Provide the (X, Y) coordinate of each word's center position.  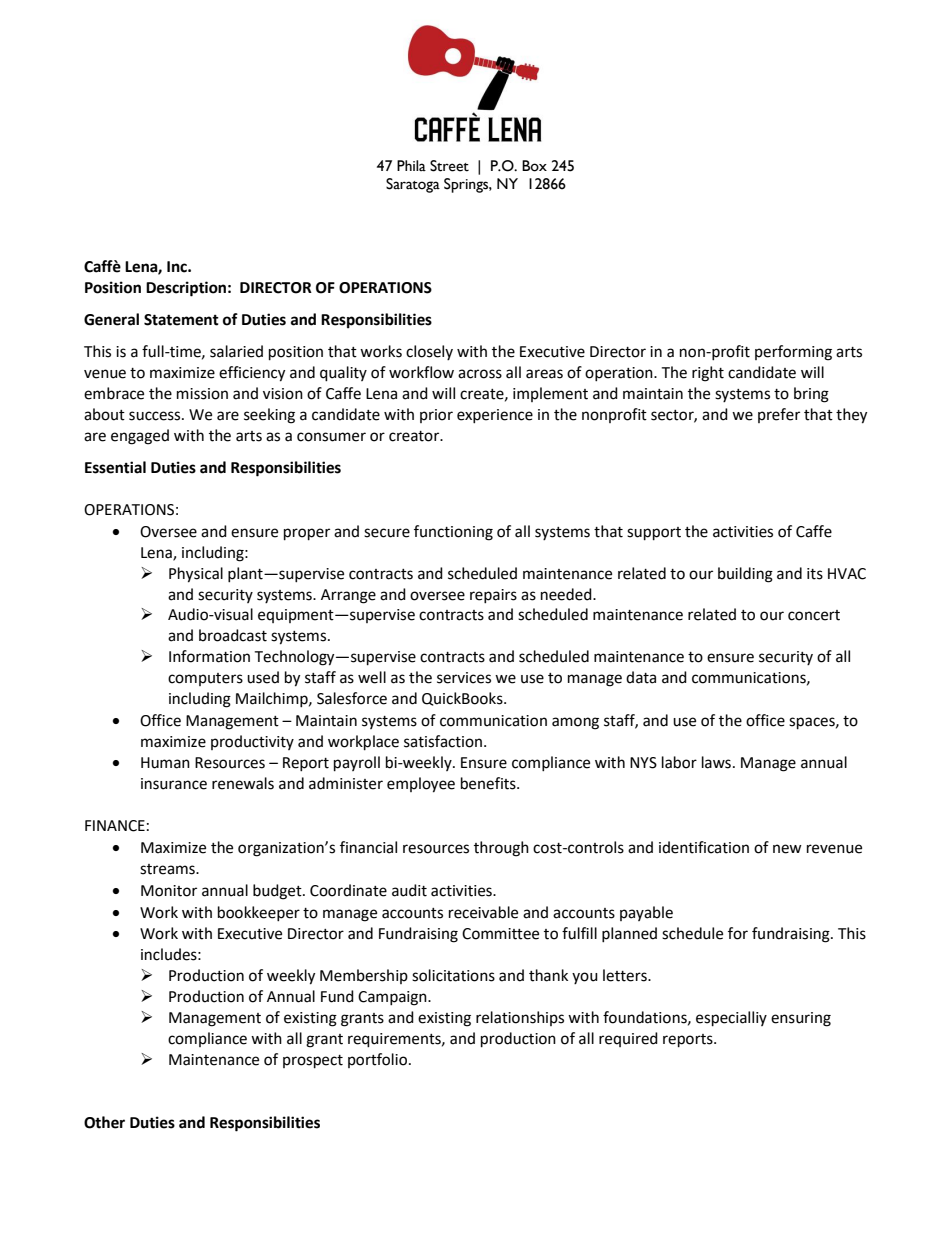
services (464, 678)
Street (449, 166)
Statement (181, 320)
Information (209, 656)
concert (814, 615)
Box (534, 166)
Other (104, 1122)
